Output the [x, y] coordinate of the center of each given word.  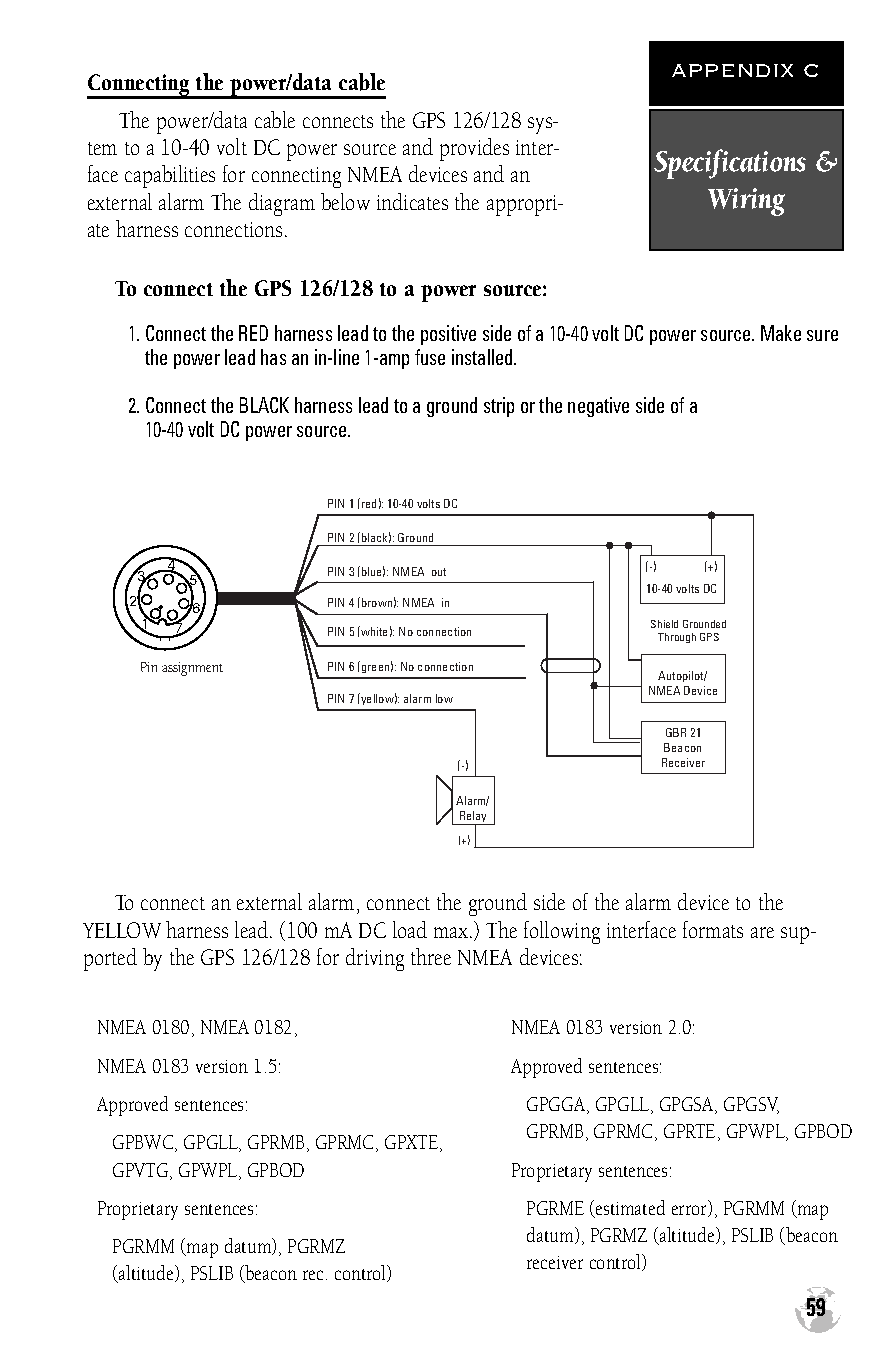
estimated [629, 1209]
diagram [282, 204]
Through [677, 638]
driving [375, 959]
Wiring [746, 202]
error [690, 1211]
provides [474, 149]
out [439, 572]
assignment [192, 669]
